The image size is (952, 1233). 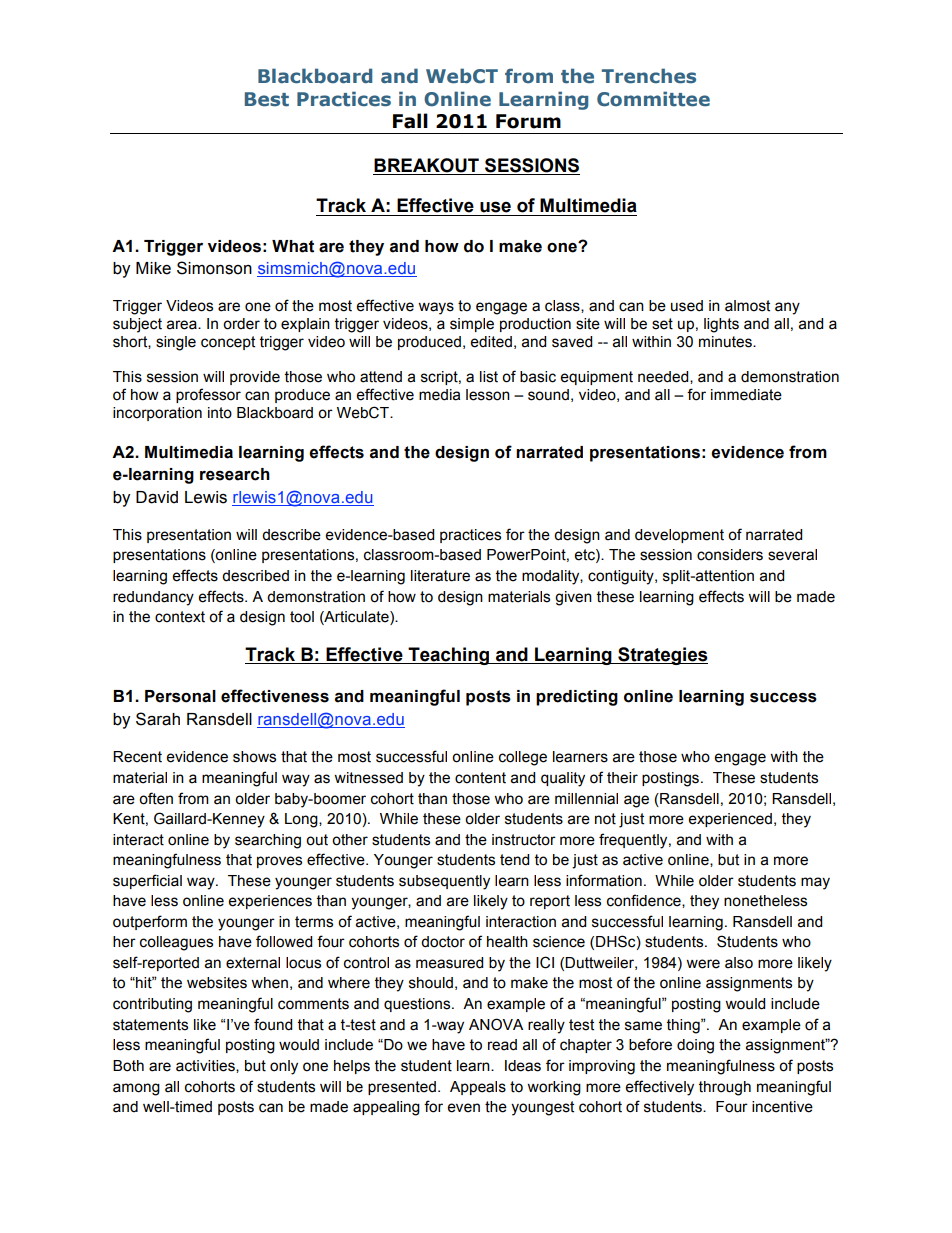 What do you see at coordinates (524, 840) in the page?
I see `instructor` at bounding box center [524, 840].
